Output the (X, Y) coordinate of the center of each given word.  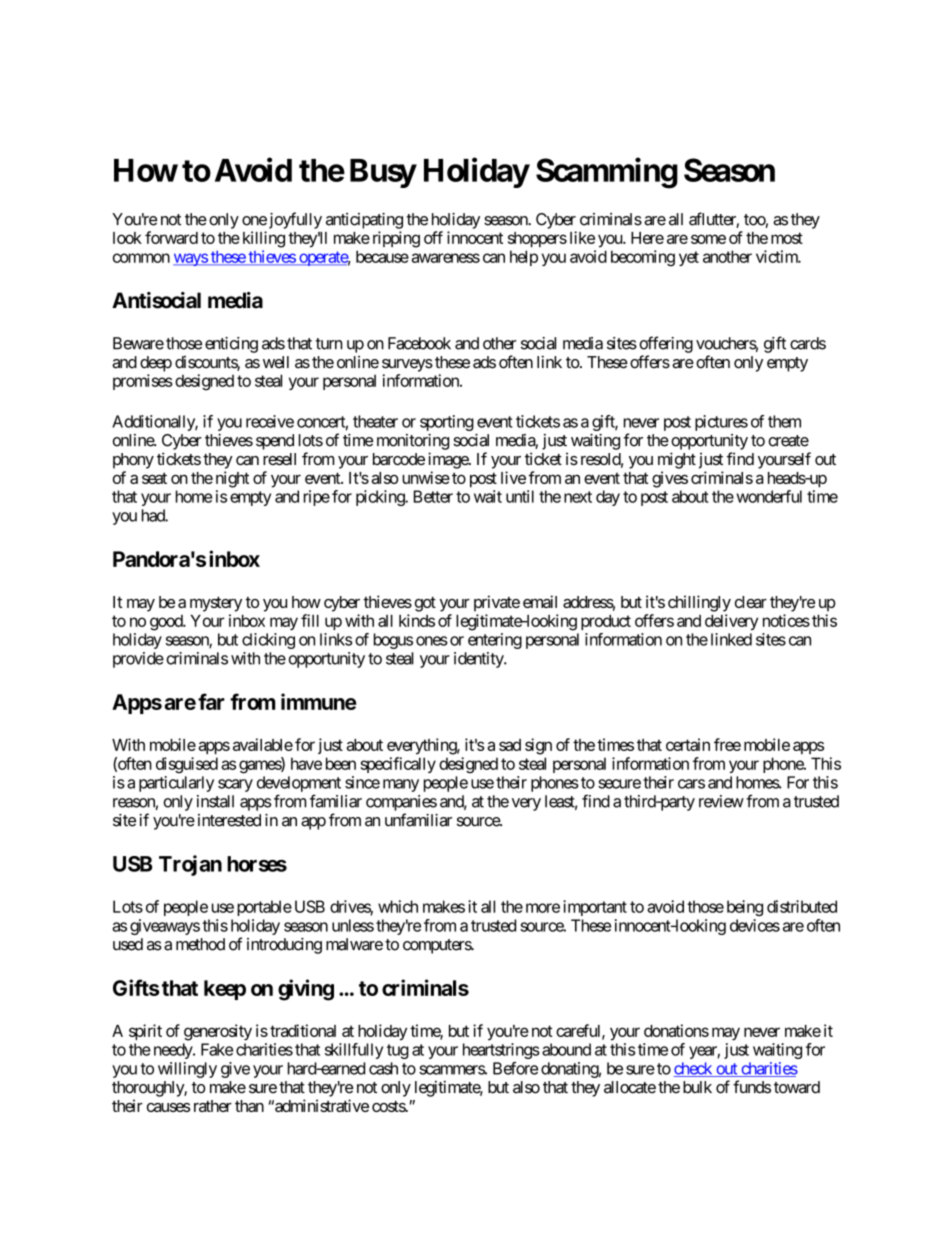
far (211, 701)
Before (515, 1068)
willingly (187, 1070)
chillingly (699, 603)
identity (479, 660)
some (708, 239)
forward (171, 237)
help (524, 258)
